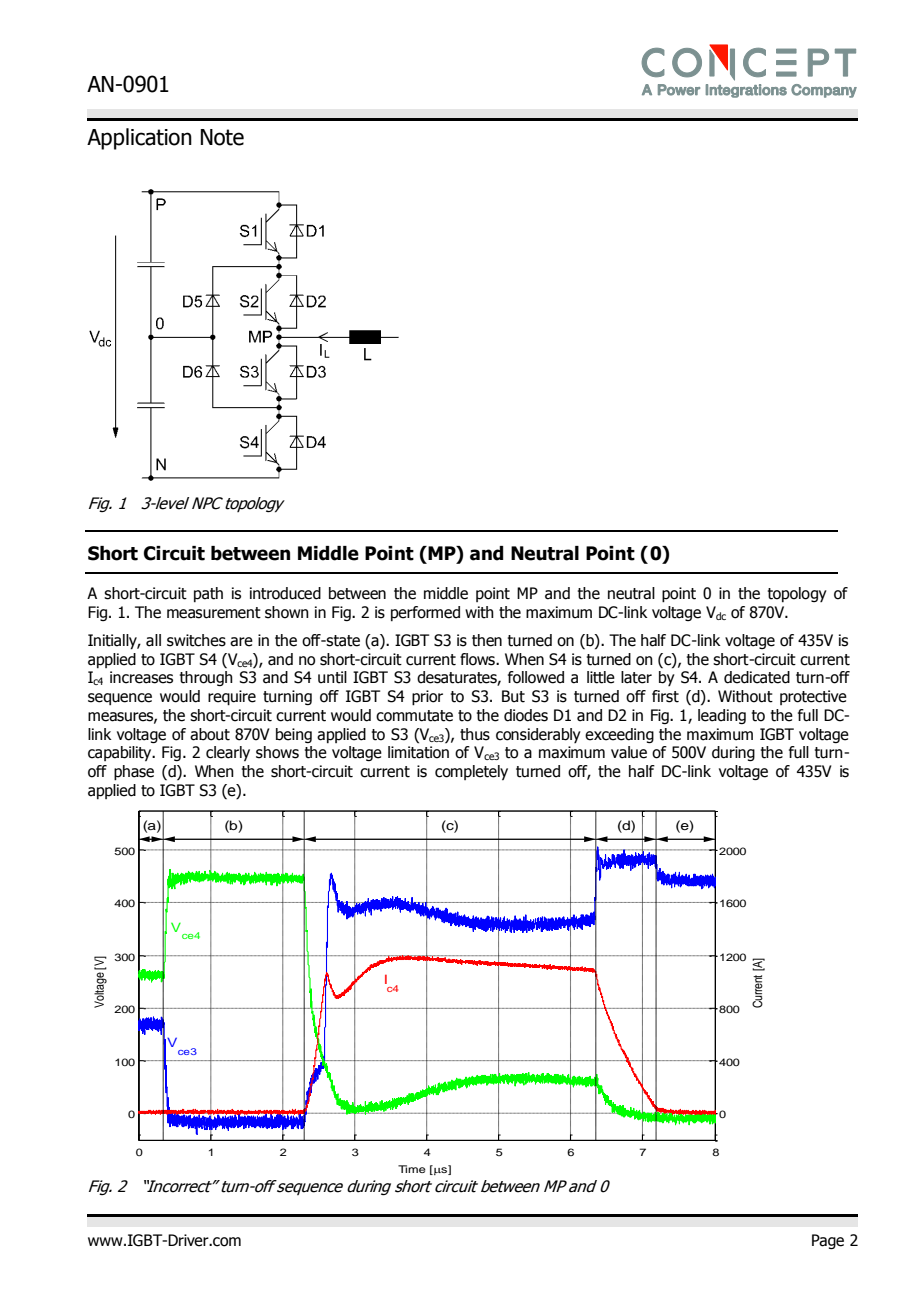  Describe the element at coordinates (228, 753) in the screenshot. I see `clearly` at that location.
